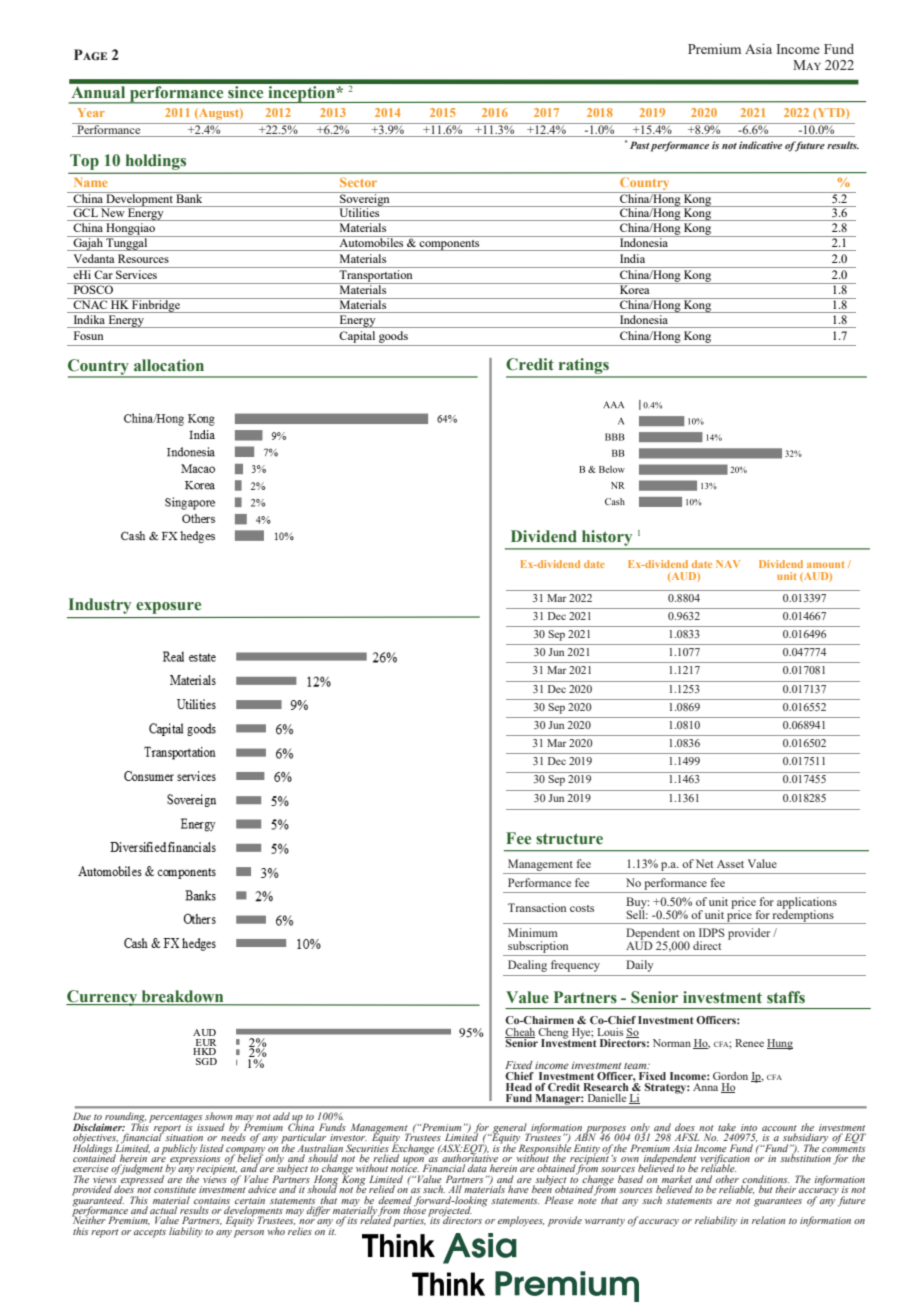  Describe the element at coordinates (358, 182) in the page. I see `Sector` at that location.
